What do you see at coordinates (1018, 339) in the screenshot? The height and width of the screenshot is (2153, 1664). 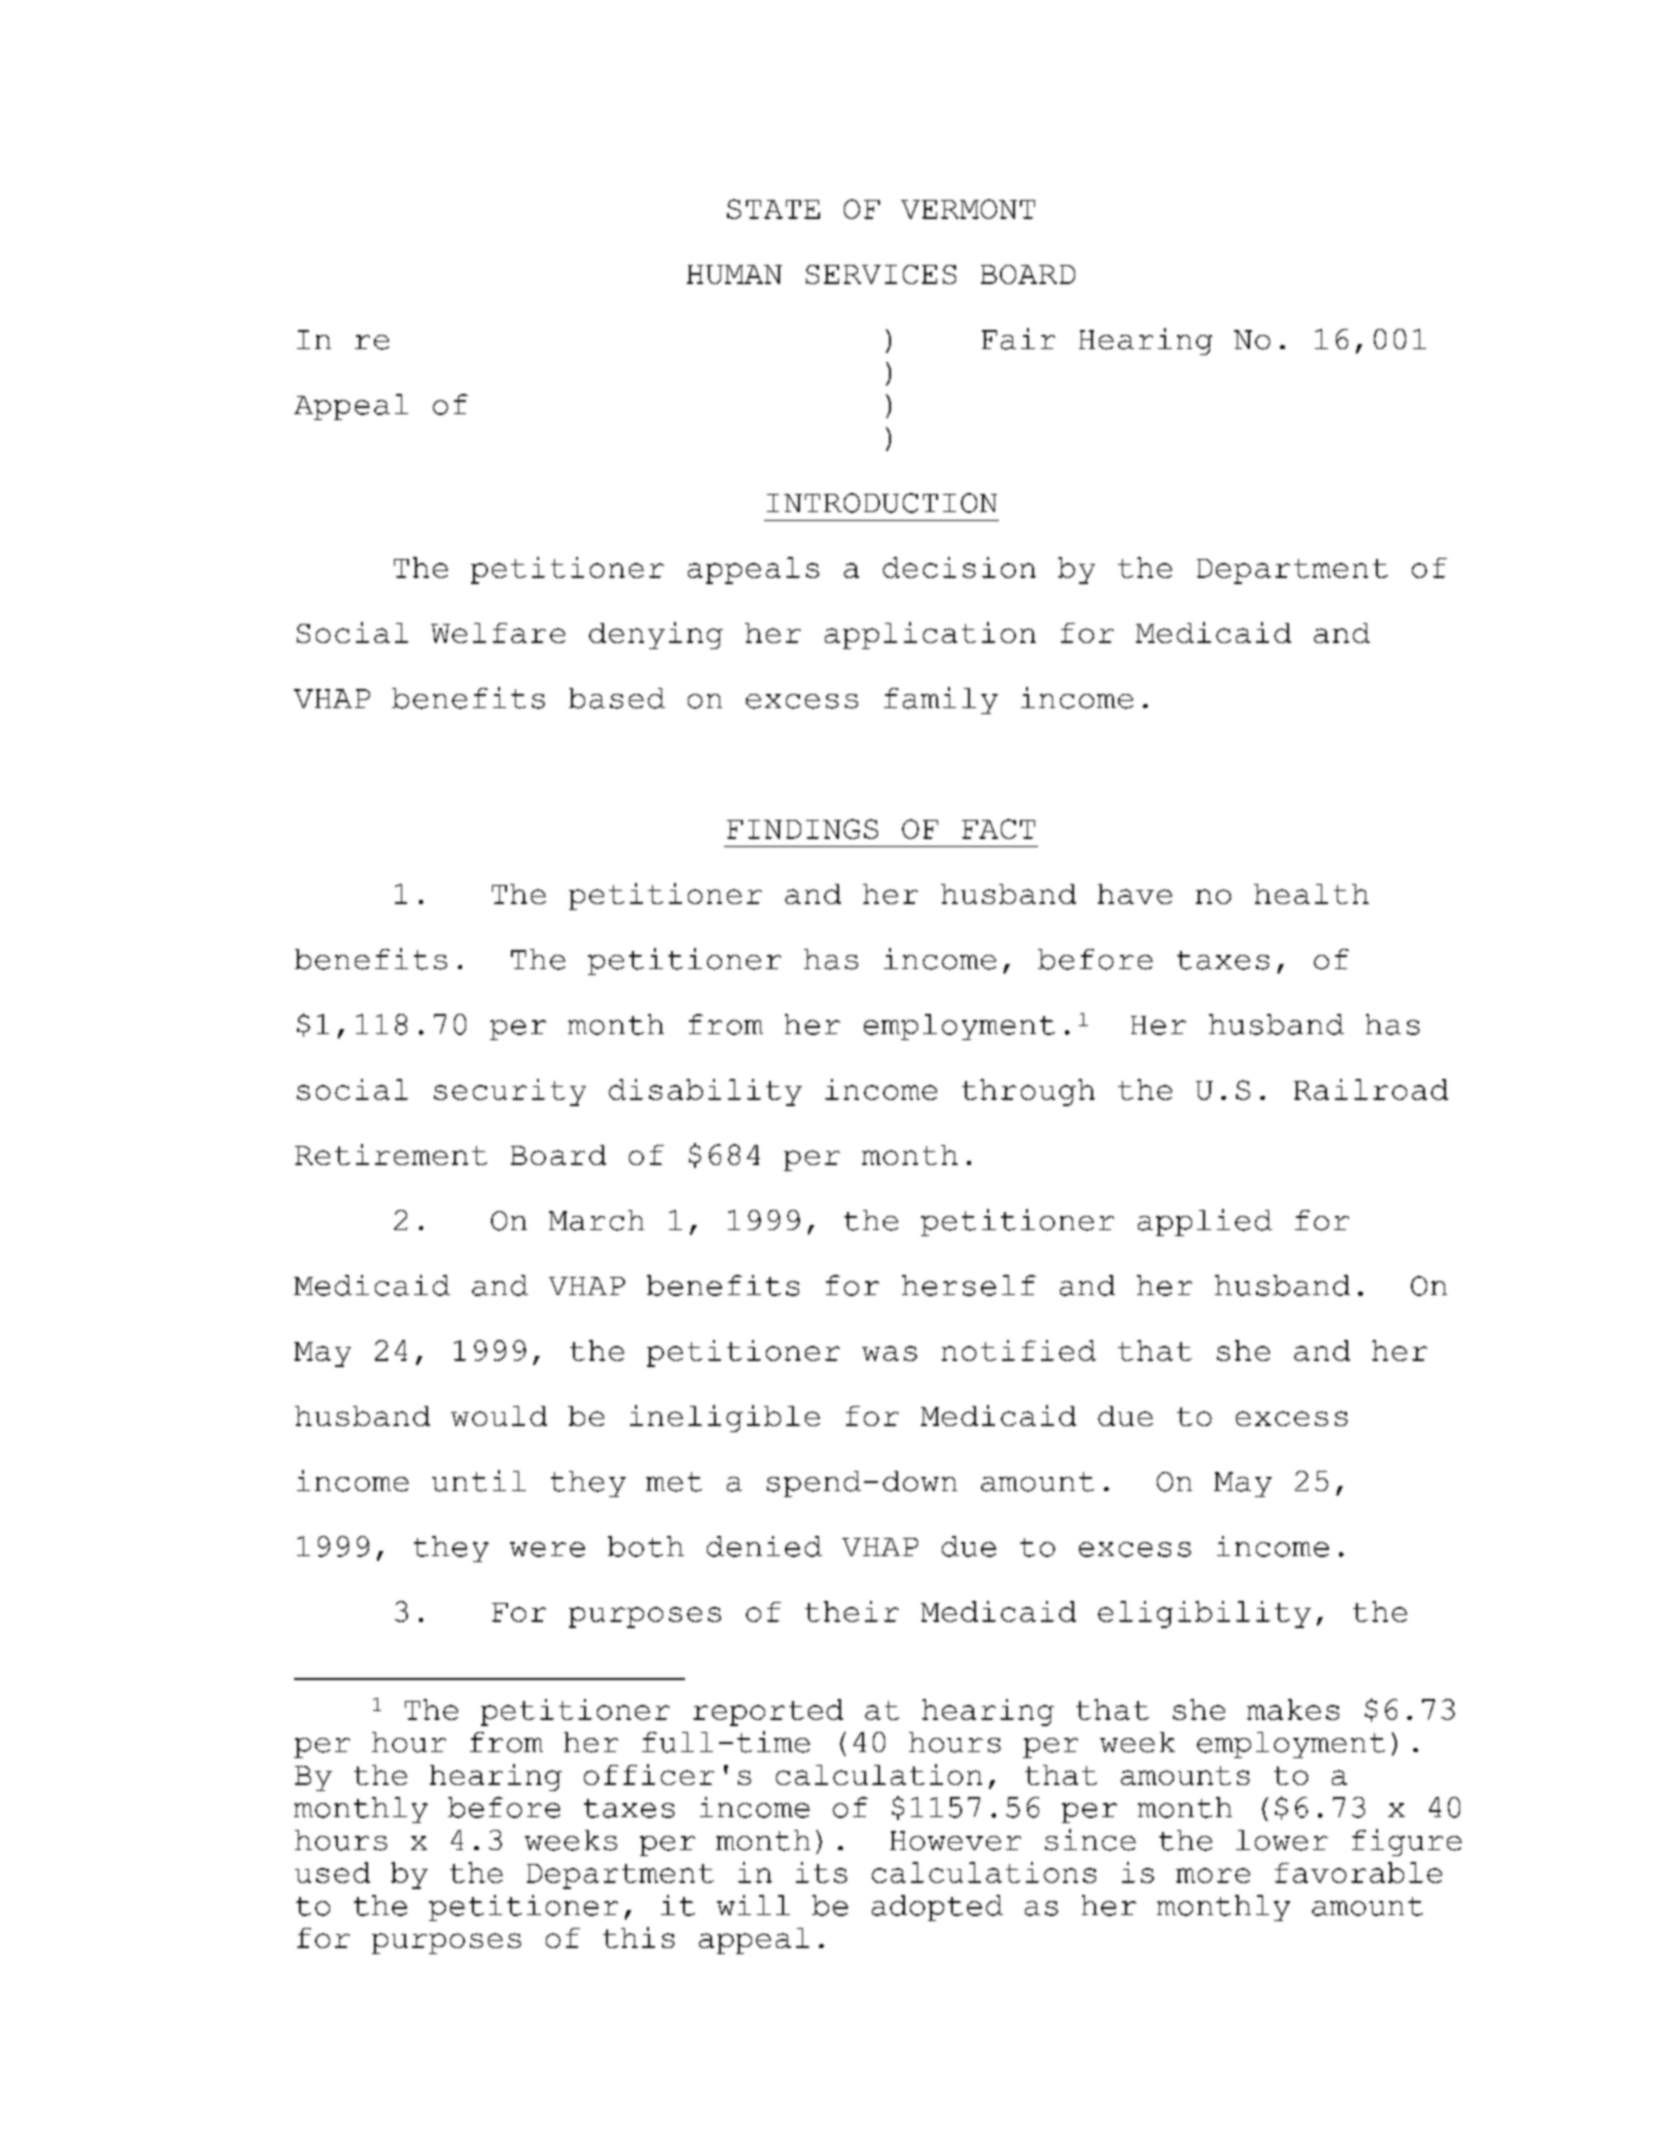 I see `Fair` at bounding box center [1018, 339].
